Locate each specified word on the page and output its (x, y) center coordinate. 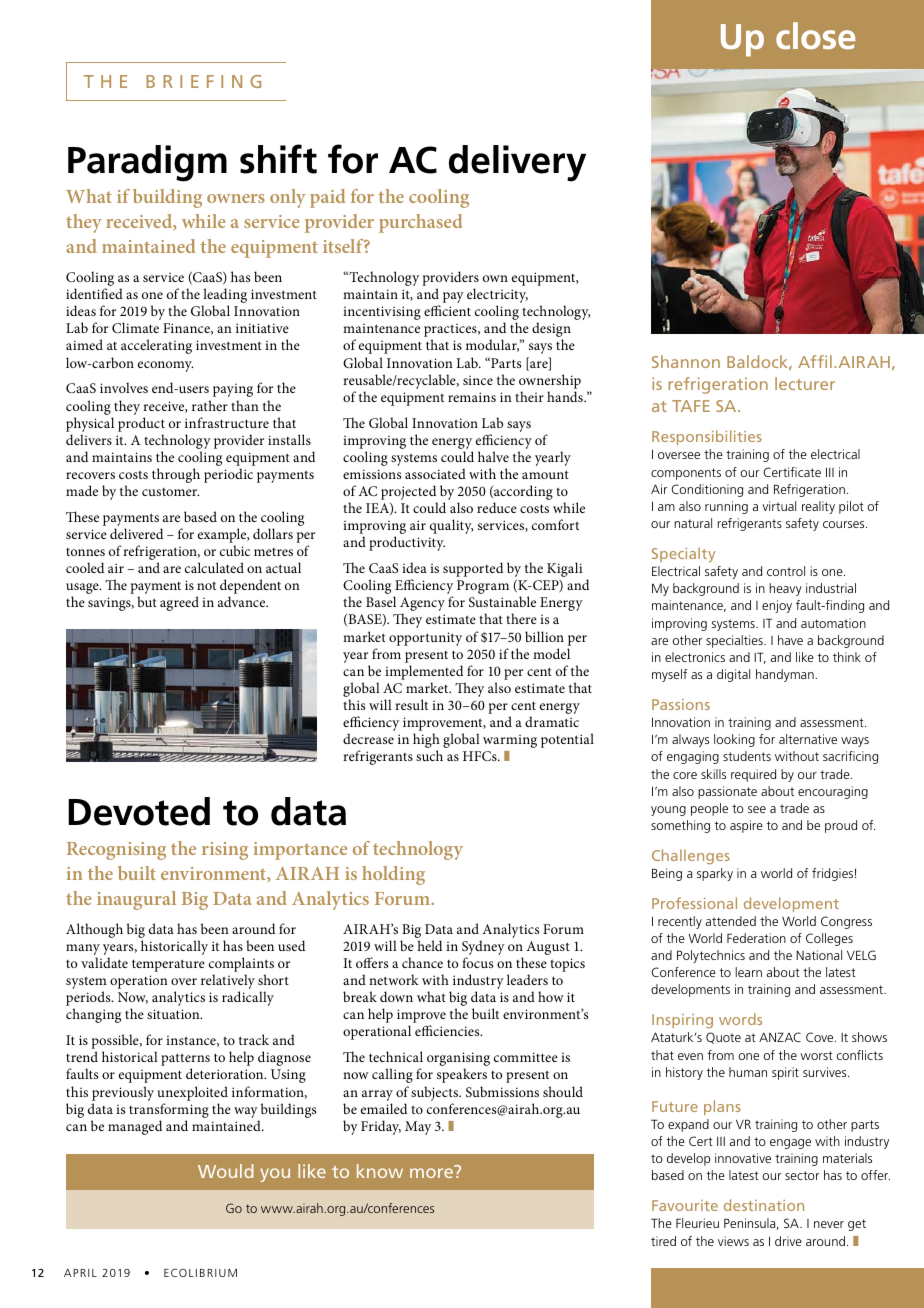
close (816, 36)
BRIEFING (203, 81)
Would (225, 1171)
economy (165, 366)
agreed (179, 603)
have (790, 640)
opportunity (425, 639)
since (478, 380)
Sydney (483, 949)
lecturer (805, 383)
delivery (517, 163)
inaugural (136, 900)
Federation (756, 938)
